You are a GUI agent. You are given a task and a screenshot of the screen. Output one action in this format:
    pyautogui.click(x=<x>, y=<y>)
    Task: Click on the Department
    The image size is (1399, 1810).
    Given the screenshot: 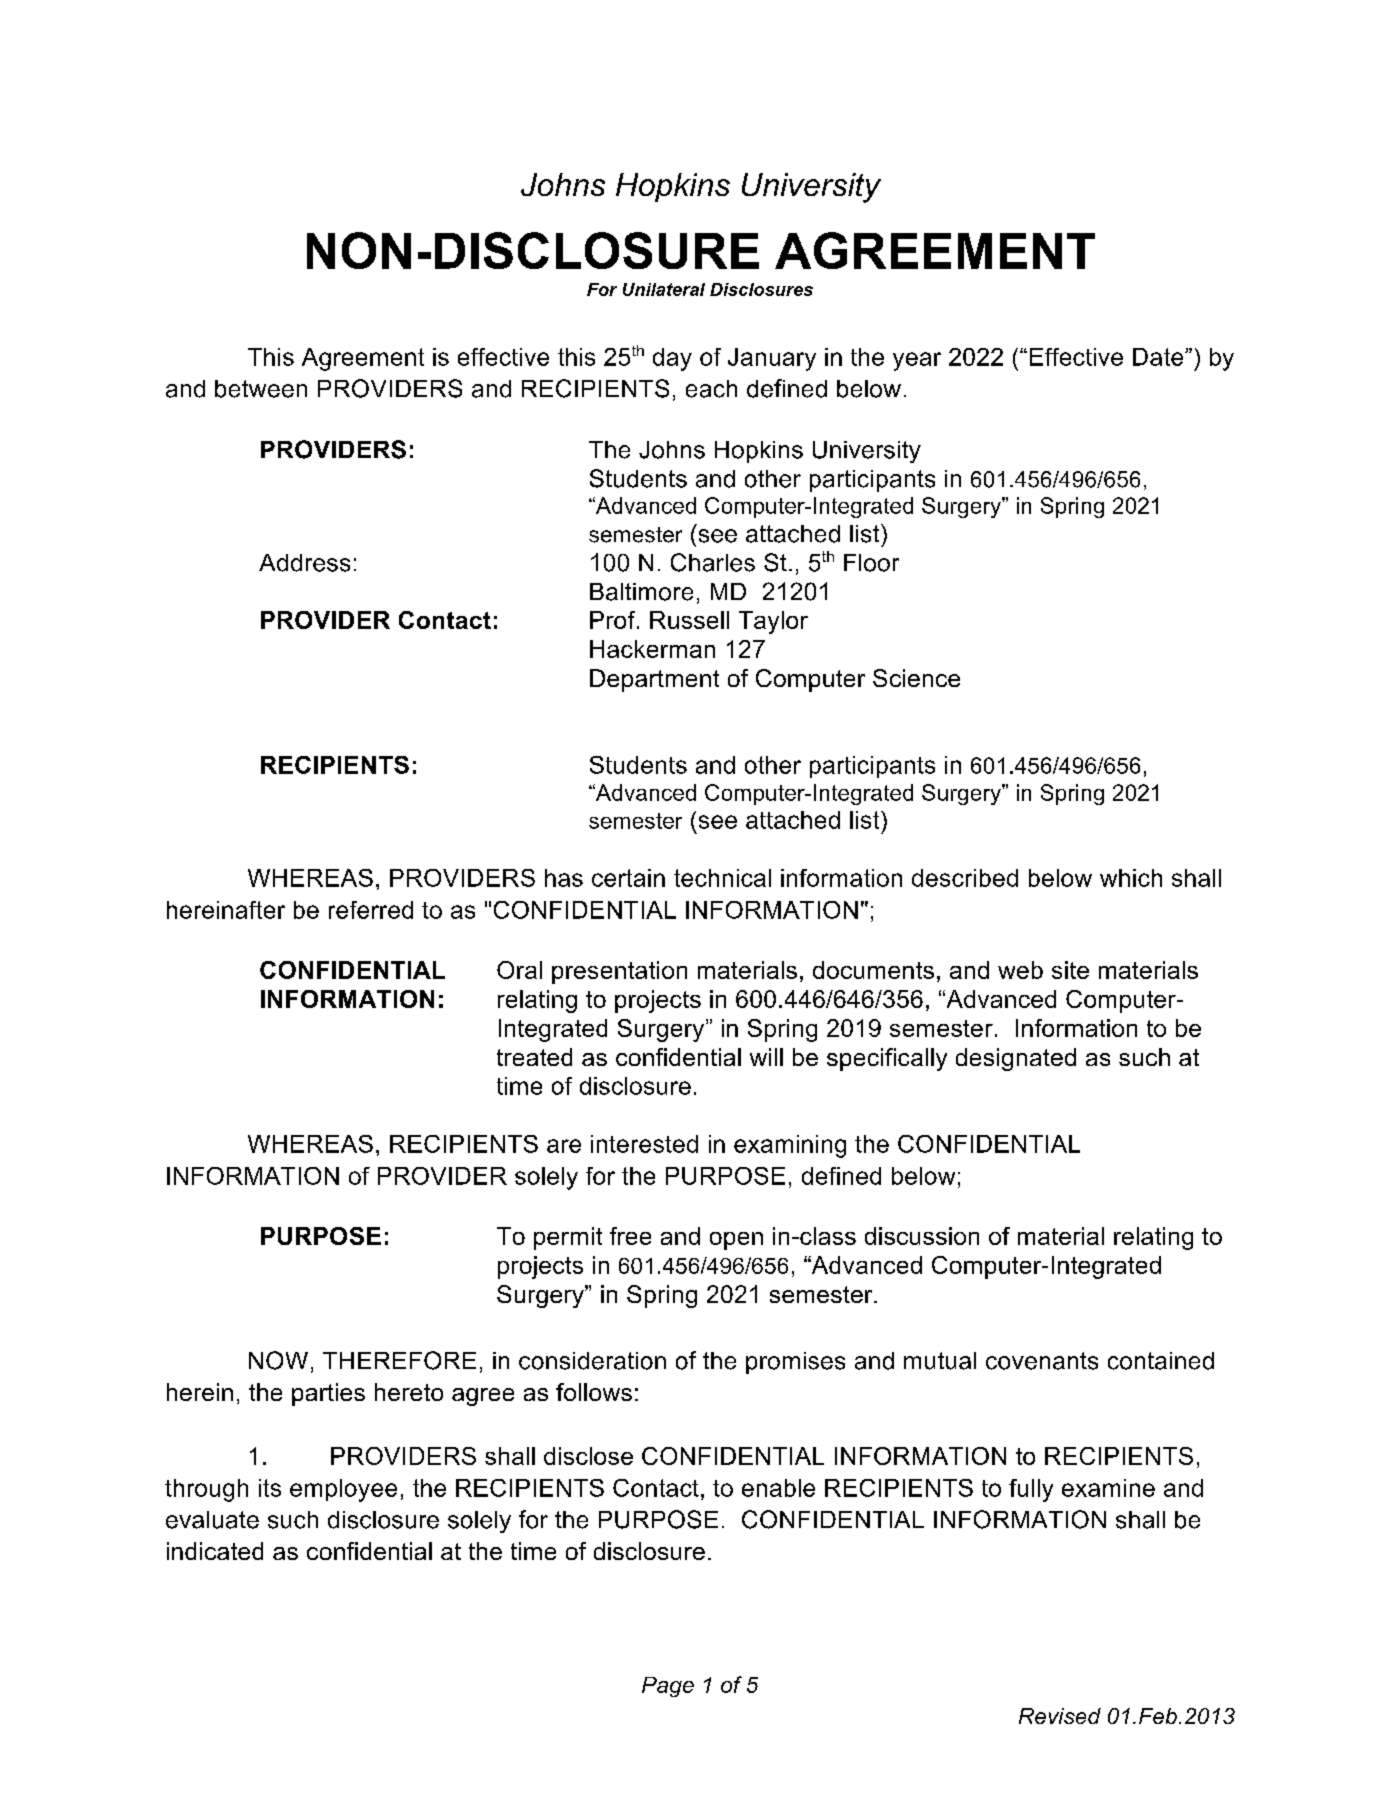 What is the action you would take?
    pyautogui.click(x=654, y=680)
